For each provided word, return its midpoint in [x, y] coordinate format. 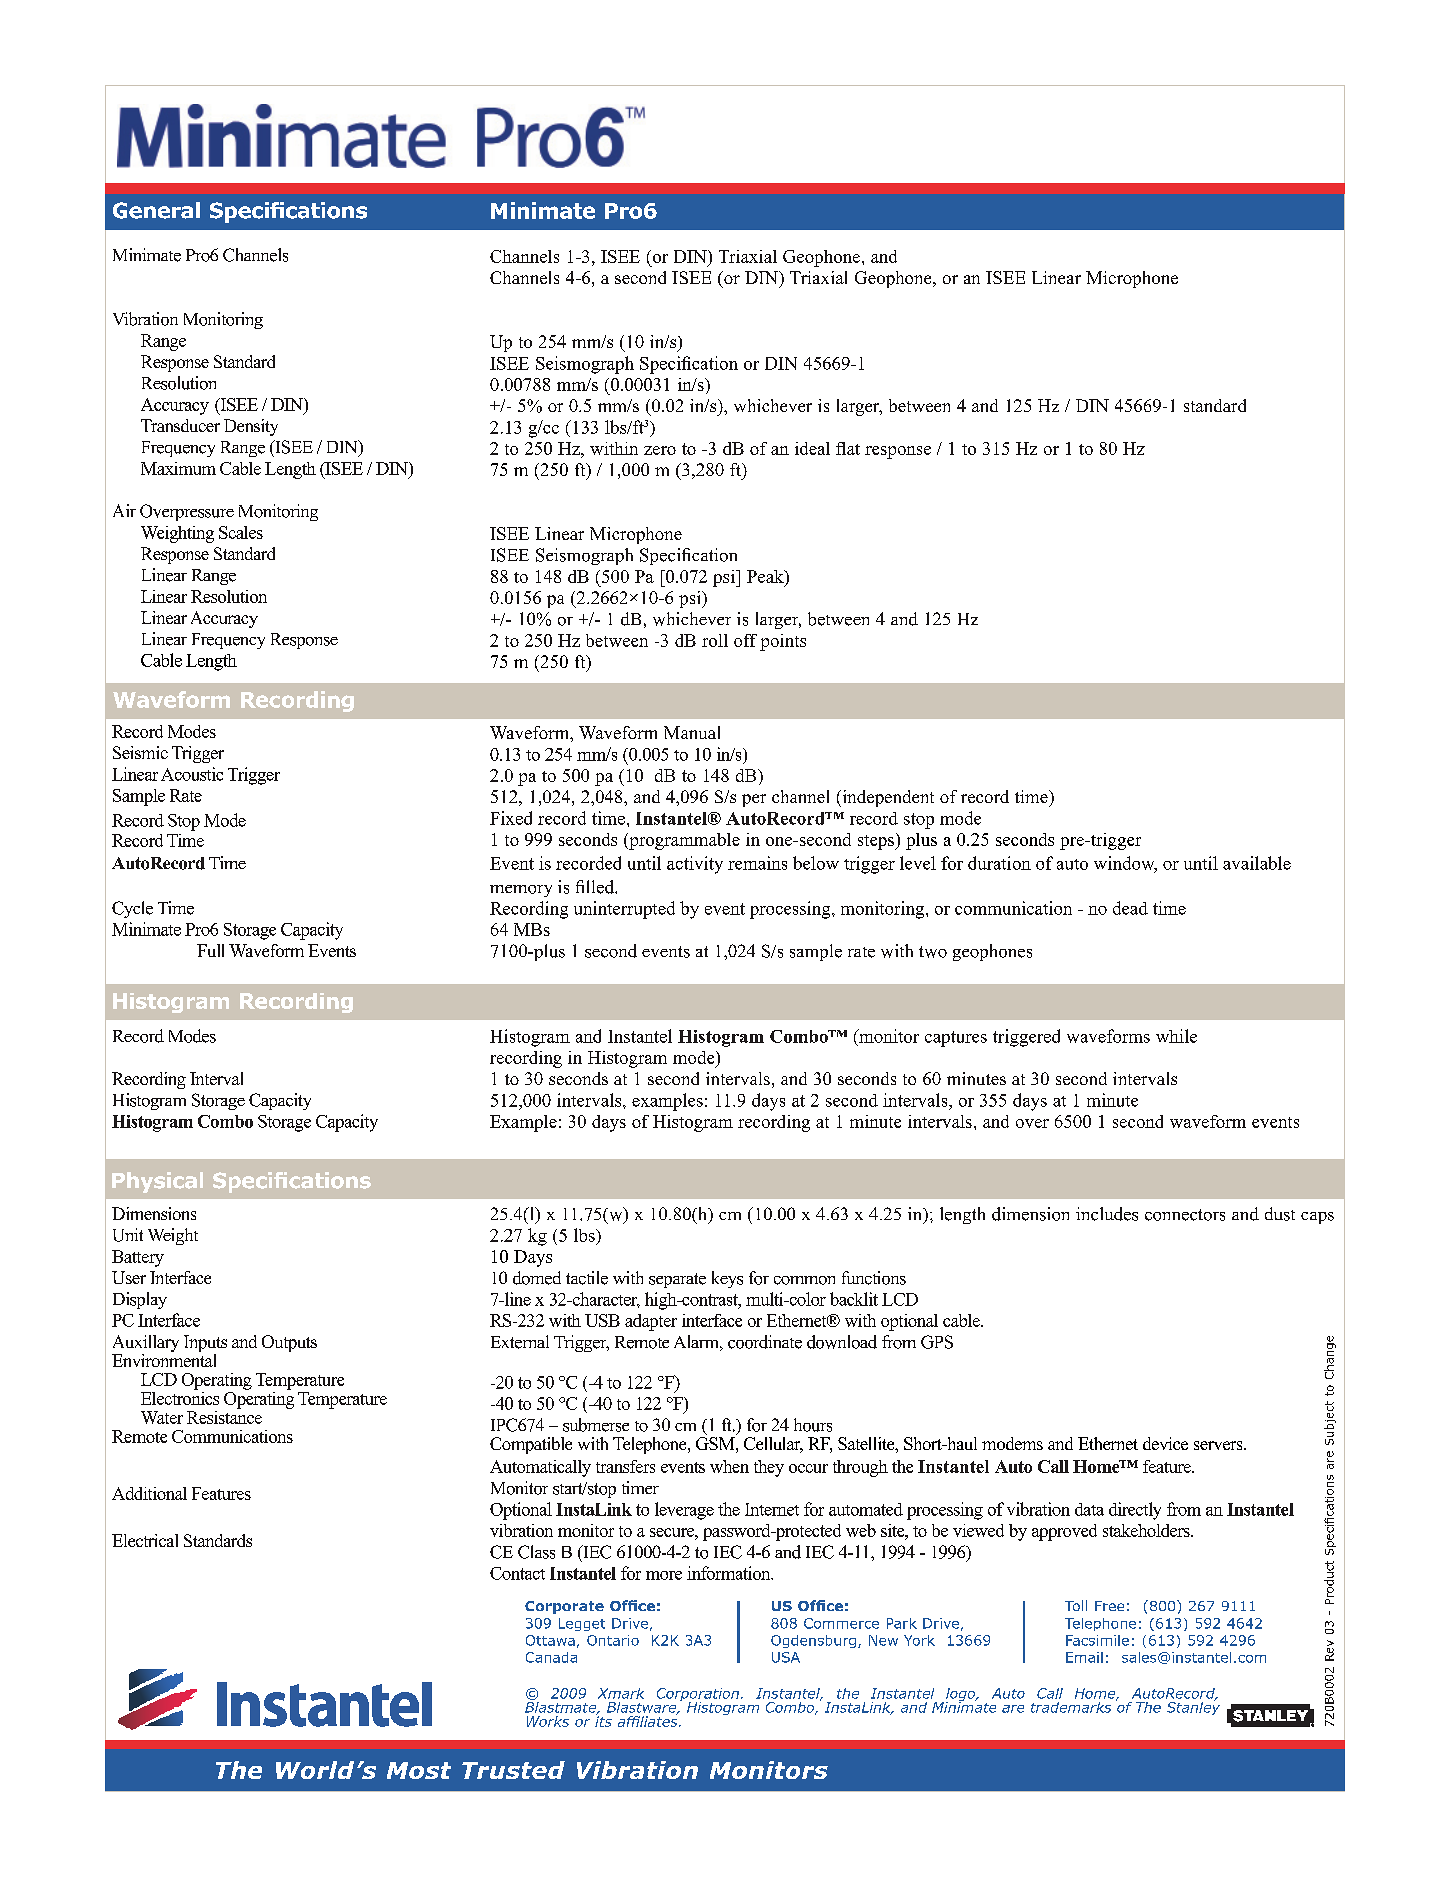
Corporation [698, 1696]
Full [210, 950]
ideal [812, 448]
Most [419, 1770]
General [156, 210]
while [1176, 1036]
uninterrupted [624, 910]
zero [660, 450]
